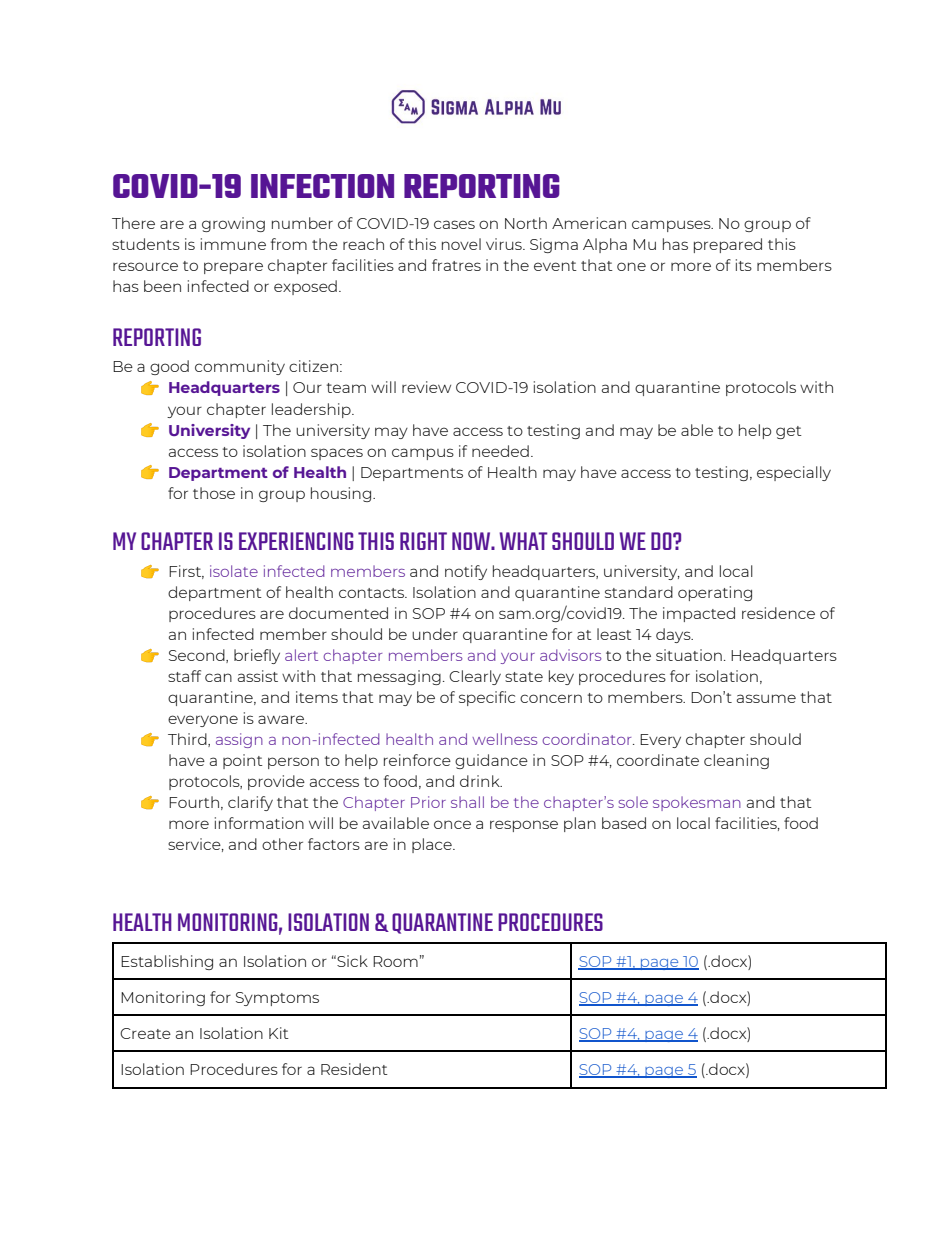 The height and width of the screenshot is (1233, 952). Describe the element at coordinates (279, 1033) in the screenshot. I see `Kit` at that location.
